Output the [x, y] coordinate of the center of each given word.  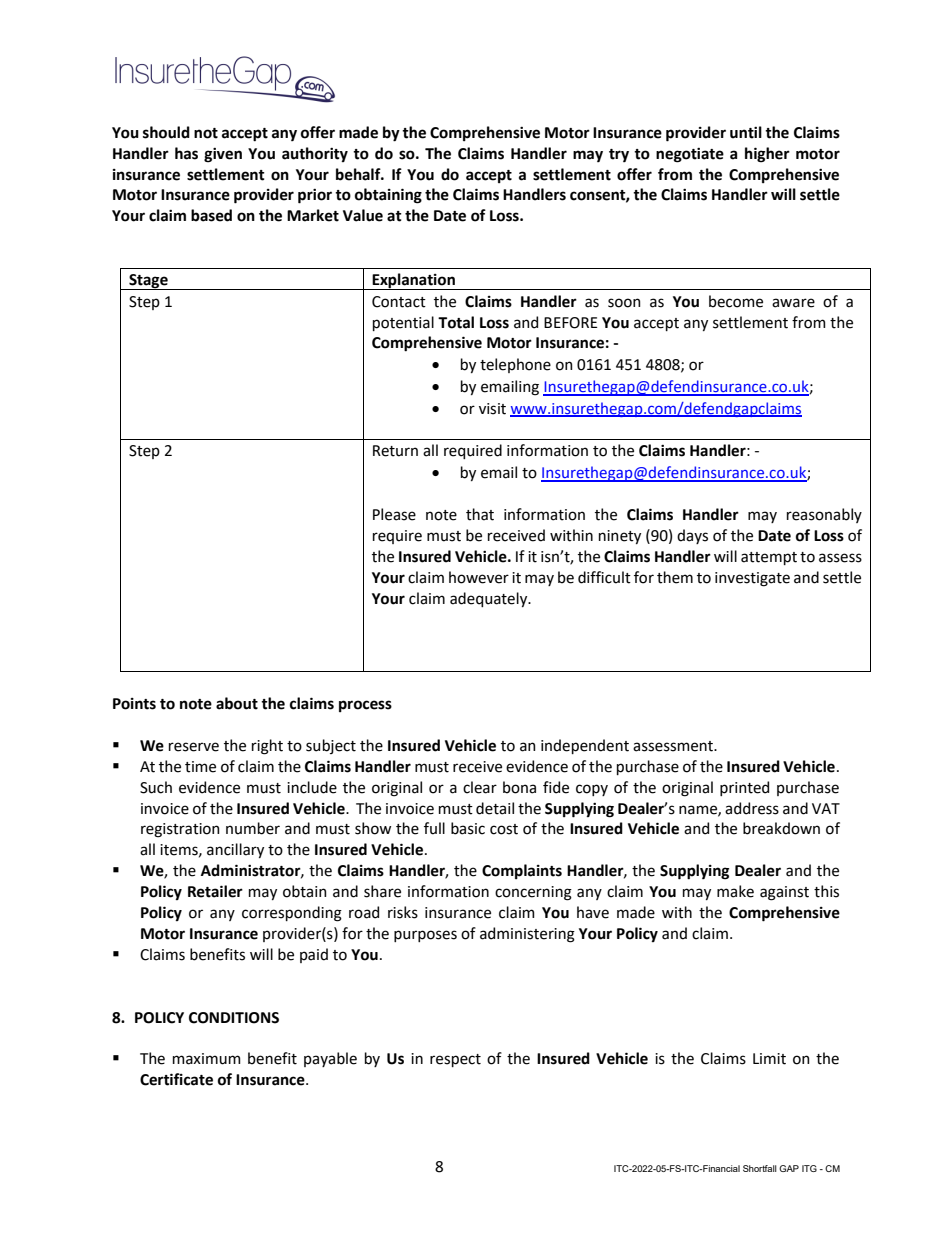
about [237, 703]
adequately [490, 599]
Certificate [176, 1079]
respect [455, 1060]
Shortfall [760, 1168]
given [223, 155]
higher [767, 155]
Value [363, 215]
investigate [752, 579]
